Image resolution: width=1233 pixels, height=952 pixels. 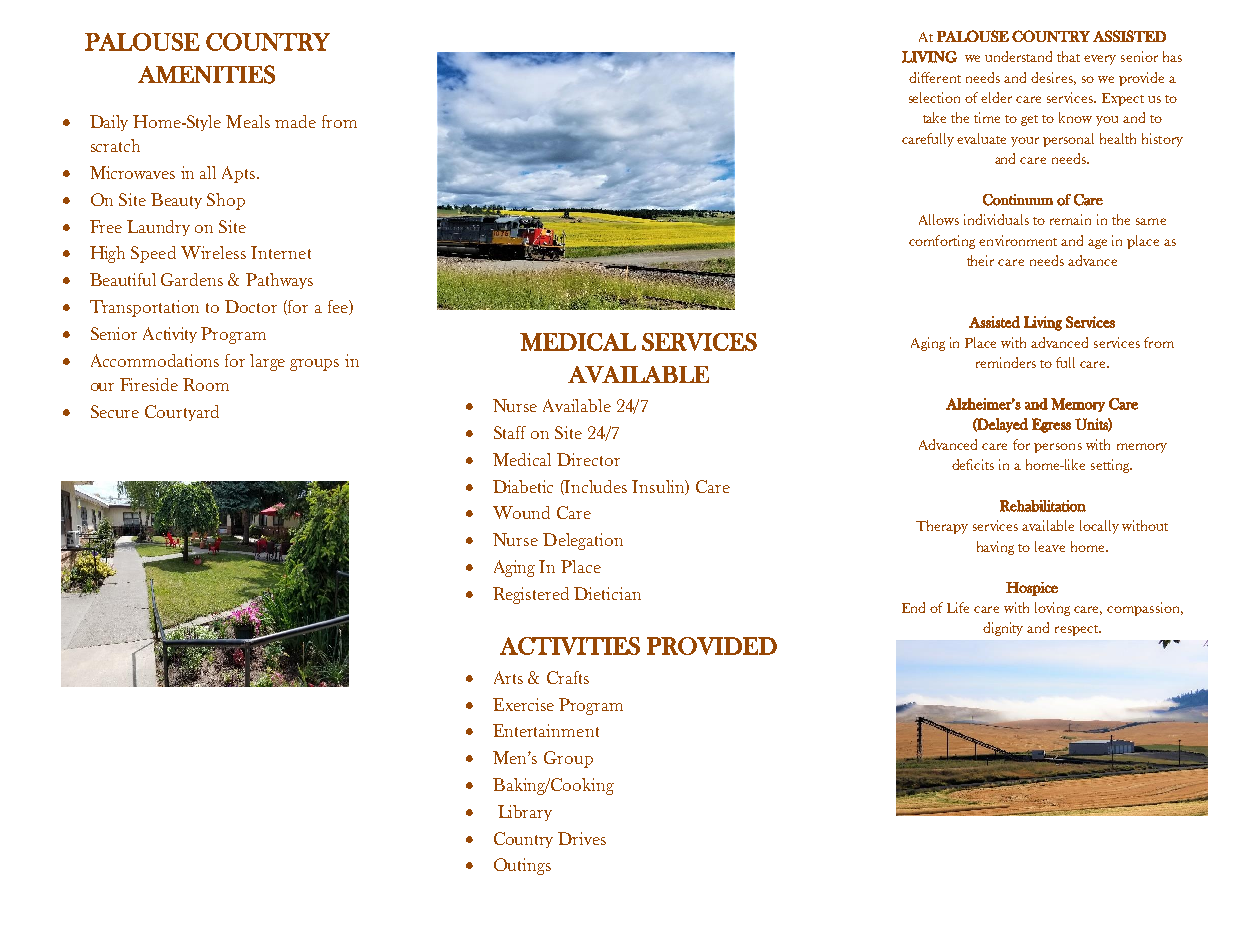 What do you see at coordinates (582, 838) in the image?
I see `Drives` at bounding box center [582, 838].
